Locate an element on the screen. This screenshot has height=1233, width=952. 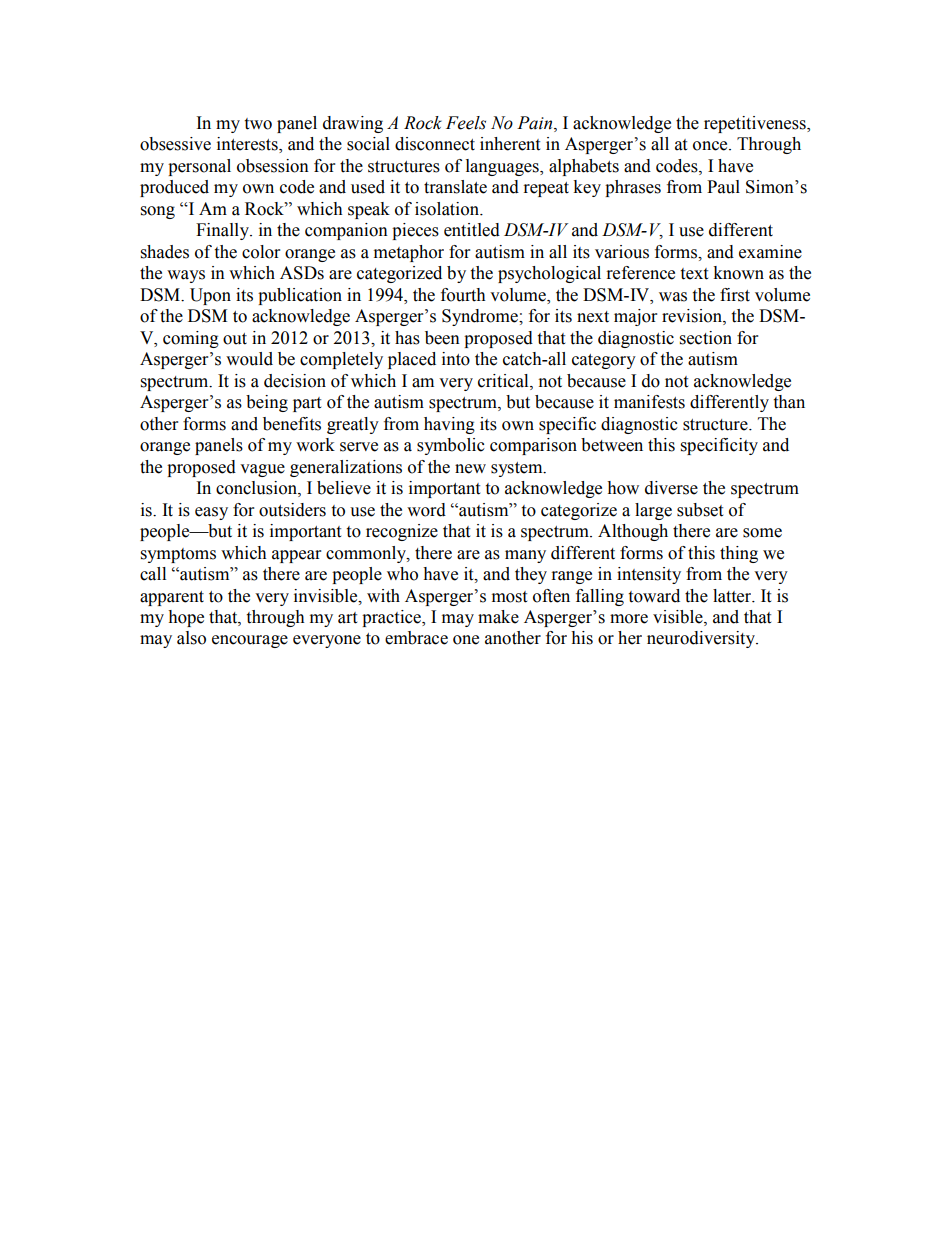
encourage is located at coordinates (250, 641).
